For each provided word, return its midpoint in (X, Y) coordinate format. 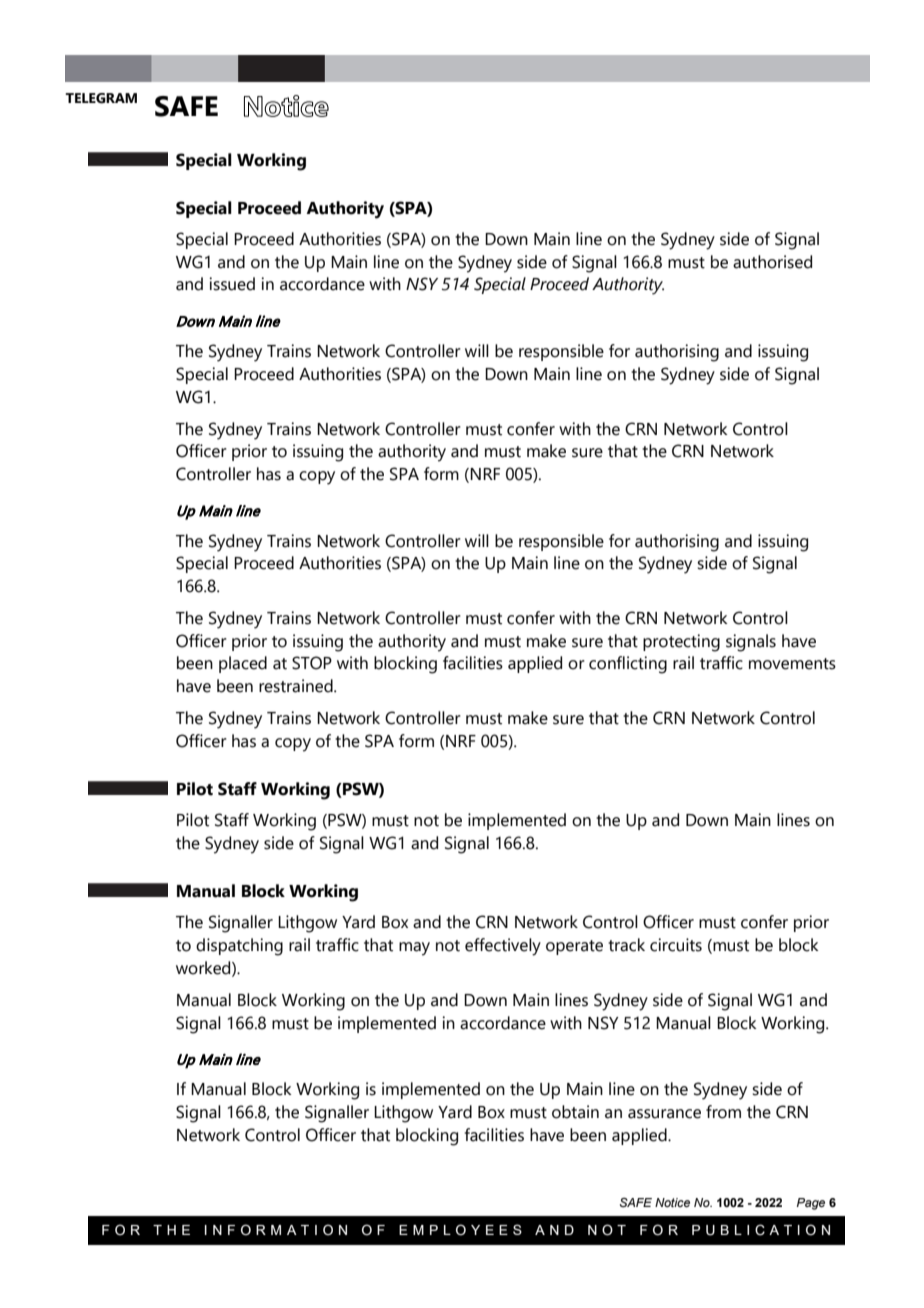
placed (243, 664)
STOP (312, 663)
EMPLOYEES (460, 1230)
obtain (575, 1112)
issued (232, 284)
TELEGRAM (101, 98)
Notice (672, 1202)
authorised (772, 262)
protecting (681, 643)
